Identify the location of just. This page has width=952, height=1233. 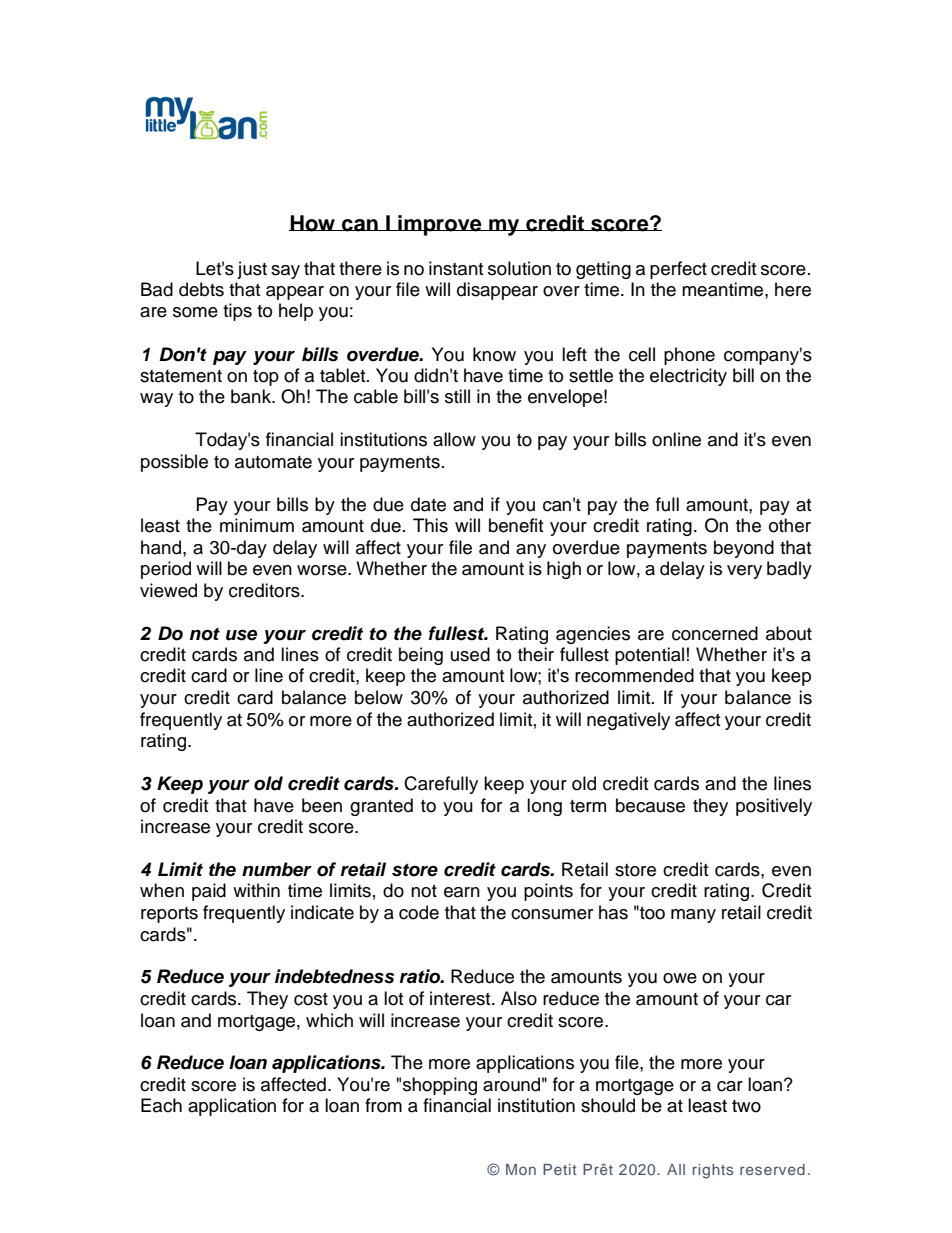
(252, 270).
